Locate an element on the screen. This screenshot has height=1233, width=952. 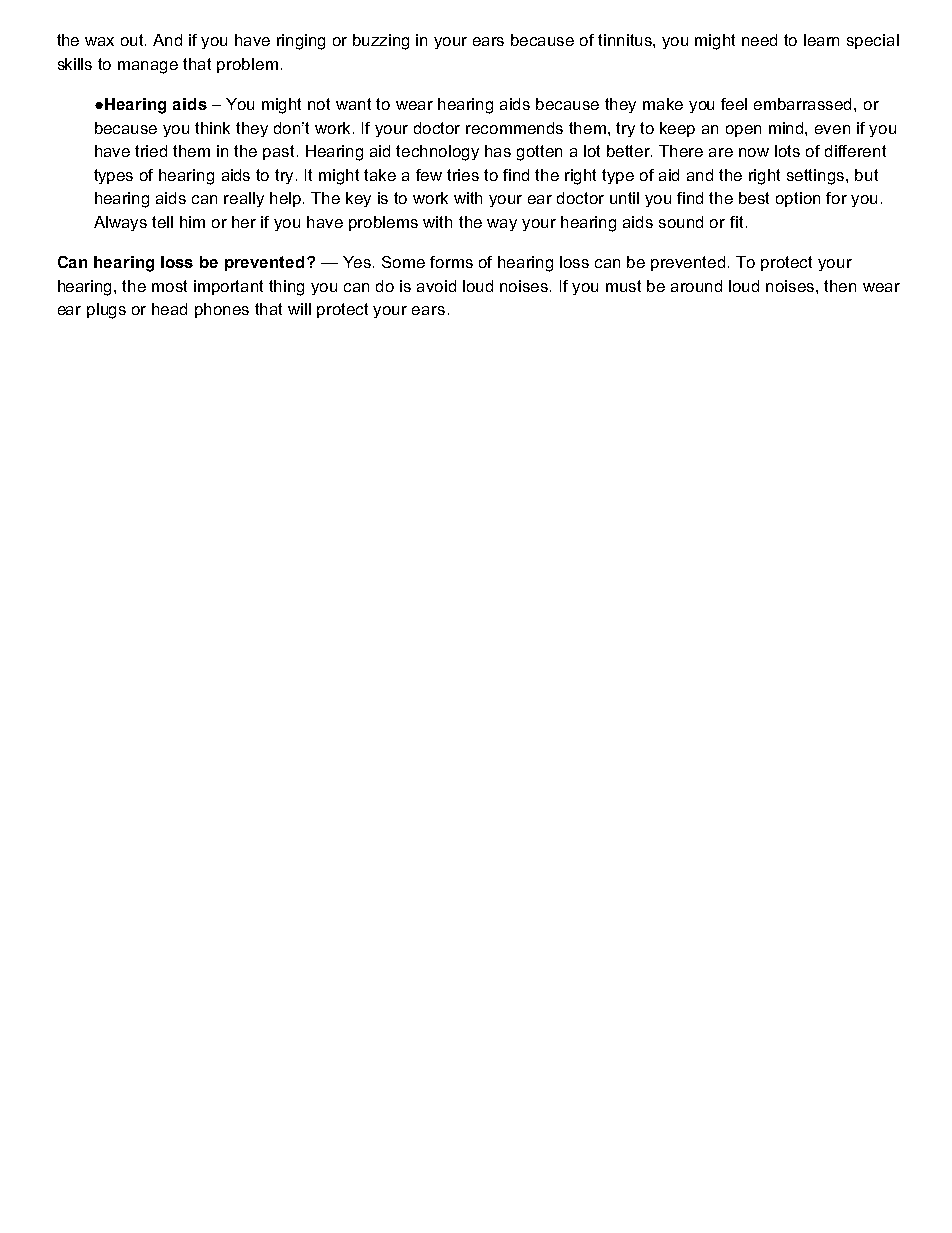
tell is located at coordinates (162, 222).
